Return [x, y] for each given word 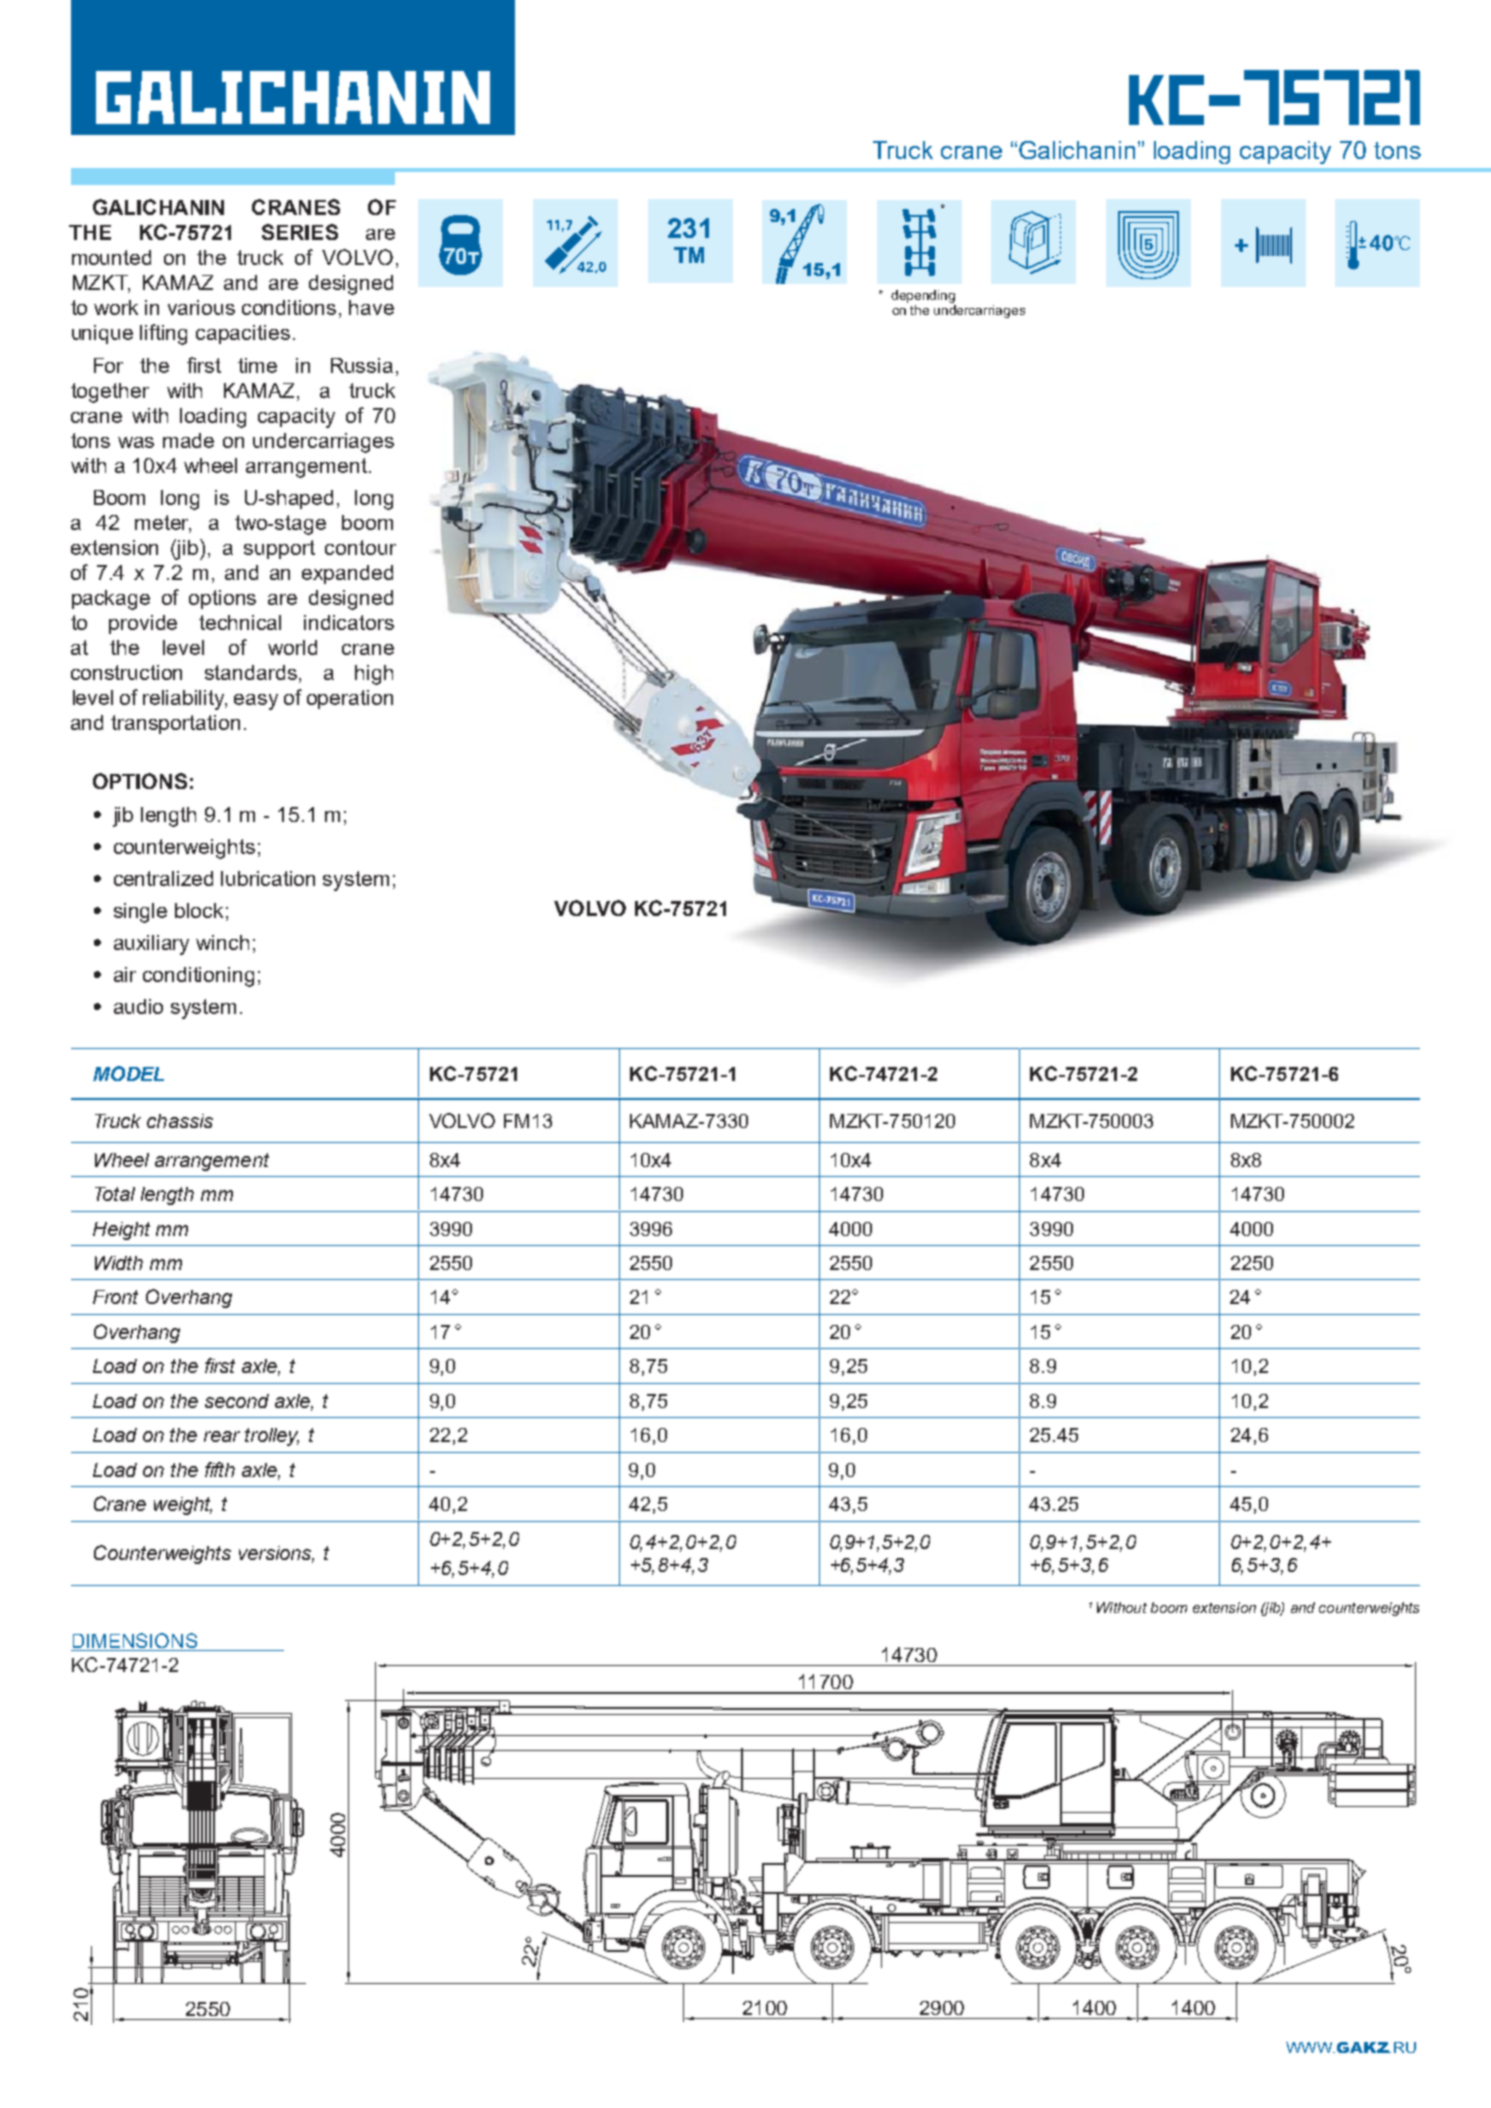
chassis [180, 1121]
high [374, 675]
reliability [185, 700]
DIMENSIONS [135, 1640]
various [201, 307]
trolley [272, 1437]
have [371, 307]
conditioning [198, 977]
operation [350, 699]
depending [923, 298]
